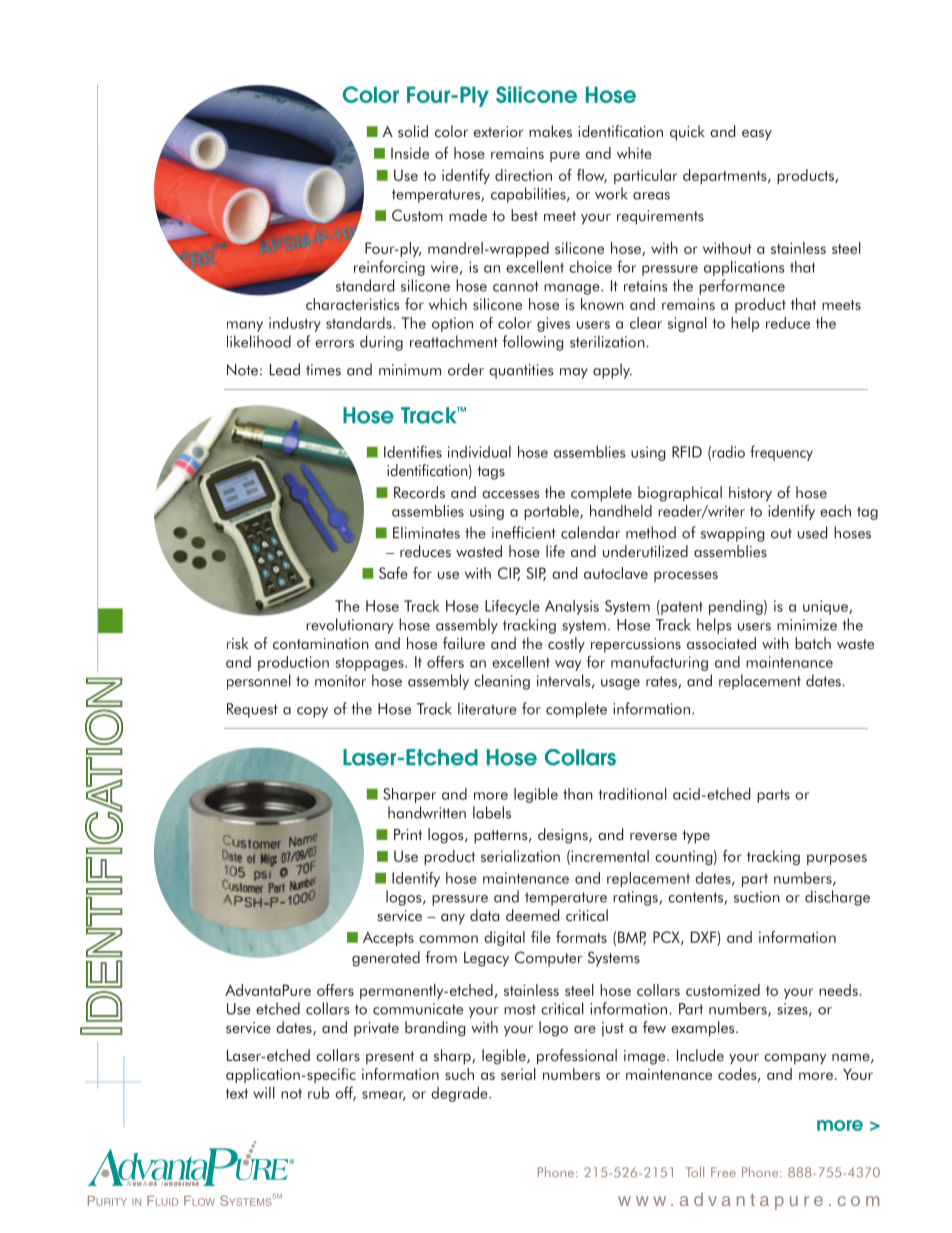  Describe the element at coordinates (750, 494) in the screenshot. I see `history` at that location.
